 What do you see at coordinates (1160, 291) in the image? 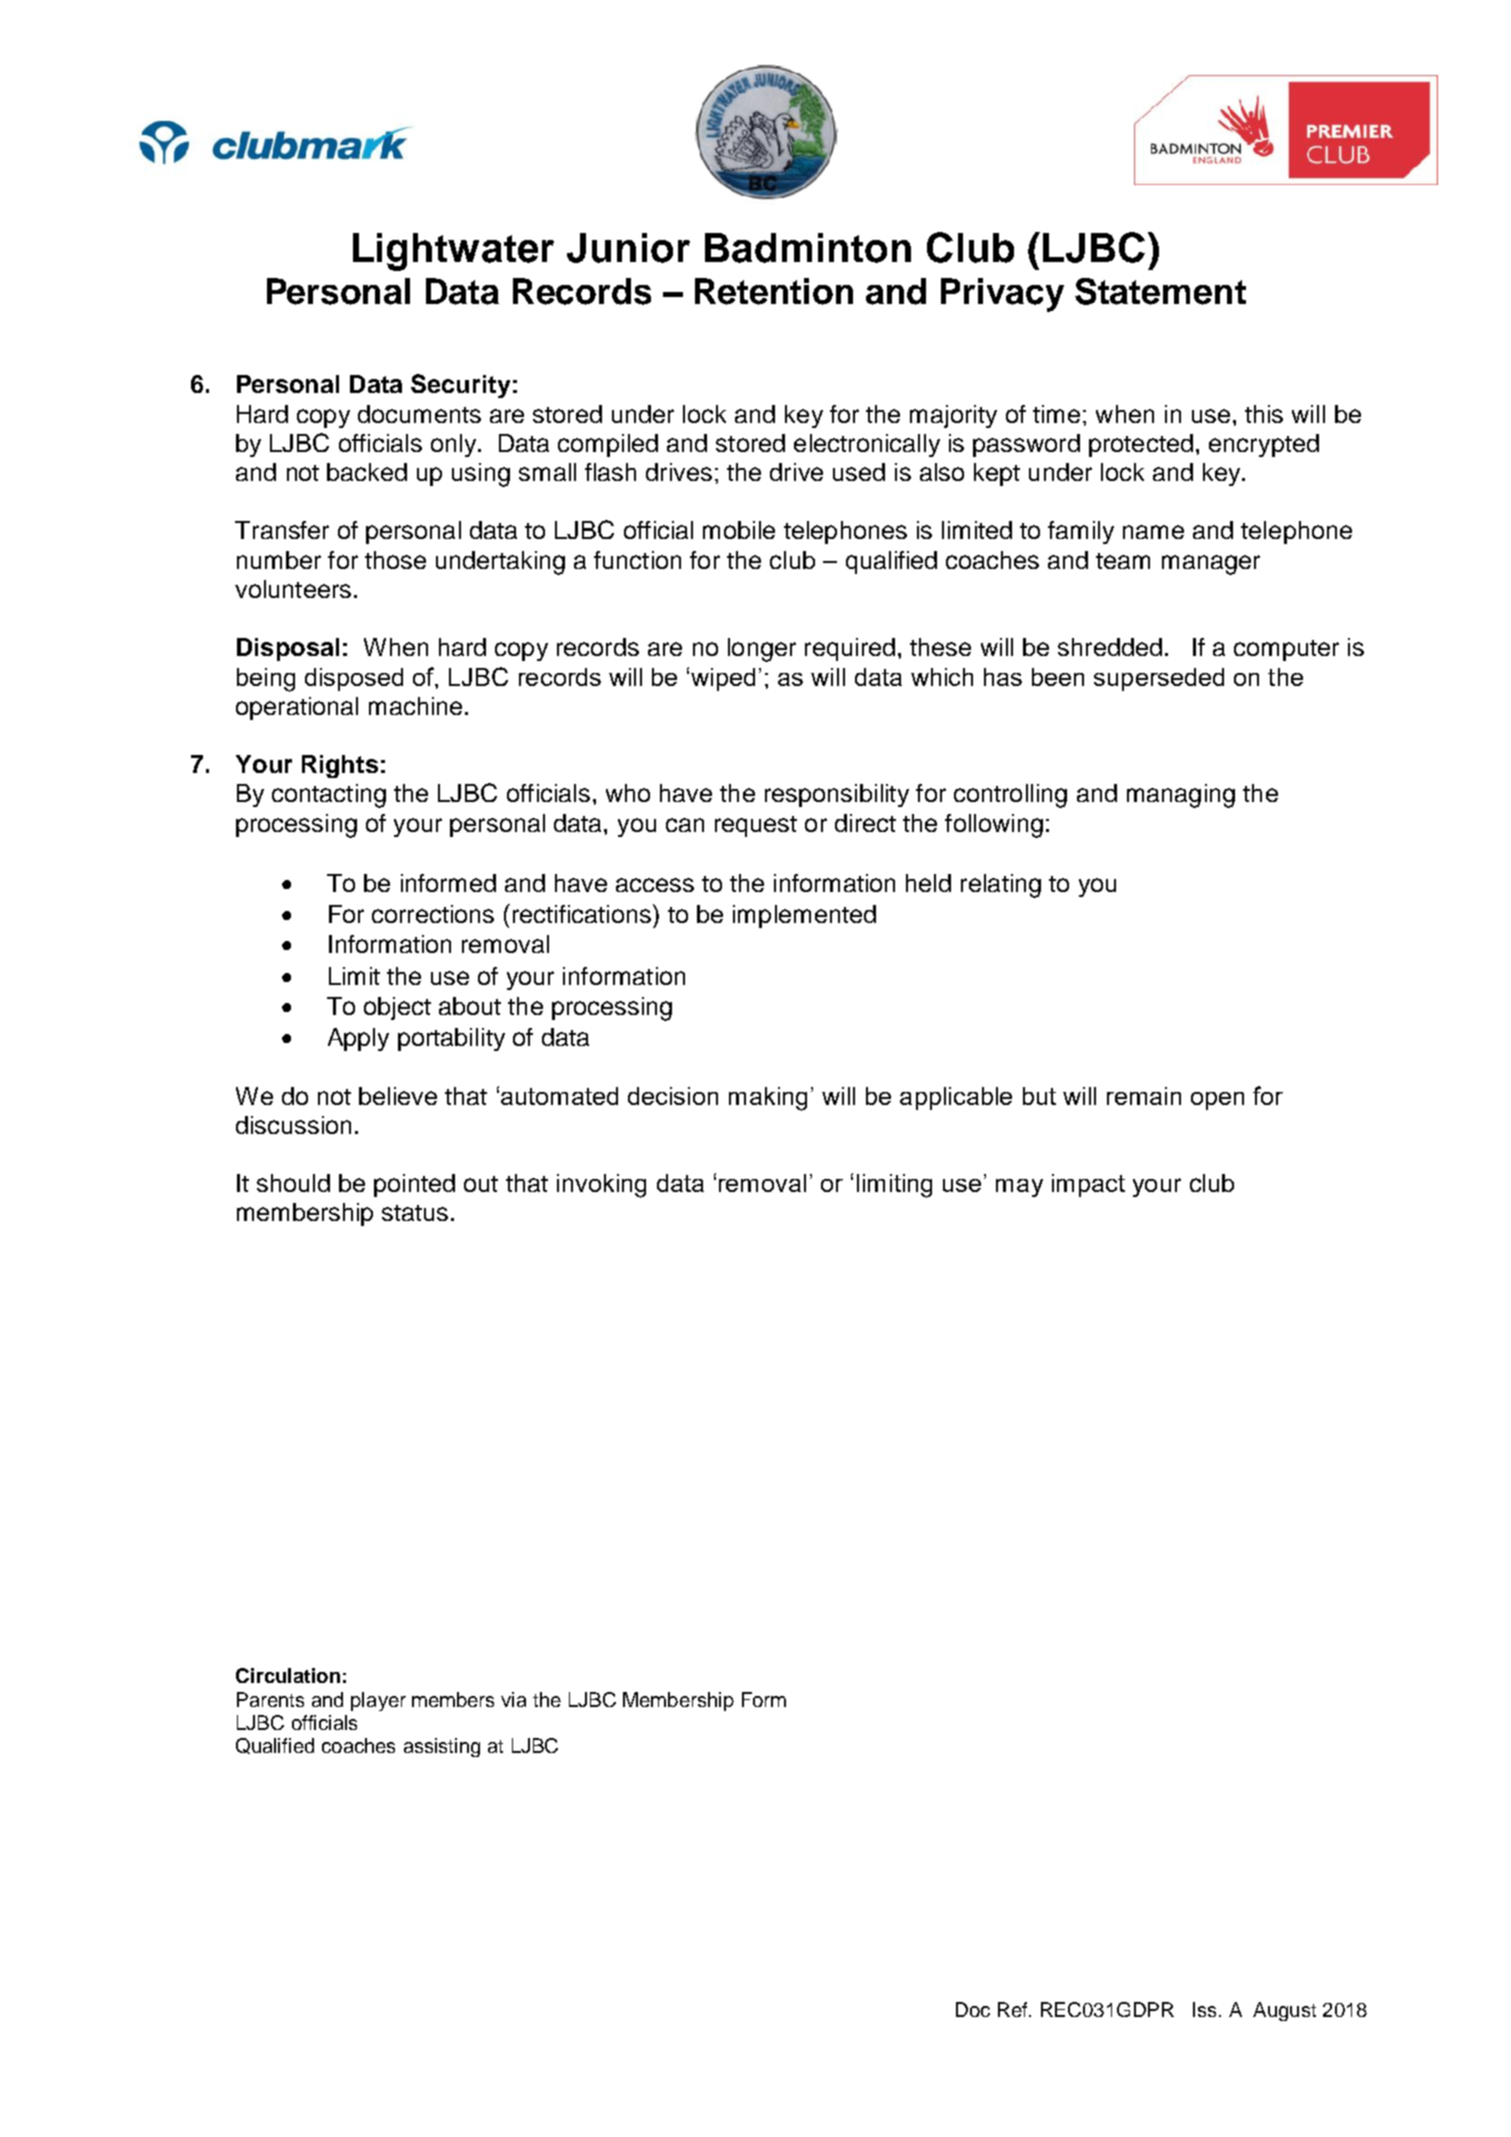
I see `Statement` at bounding box center [1160, 291].
